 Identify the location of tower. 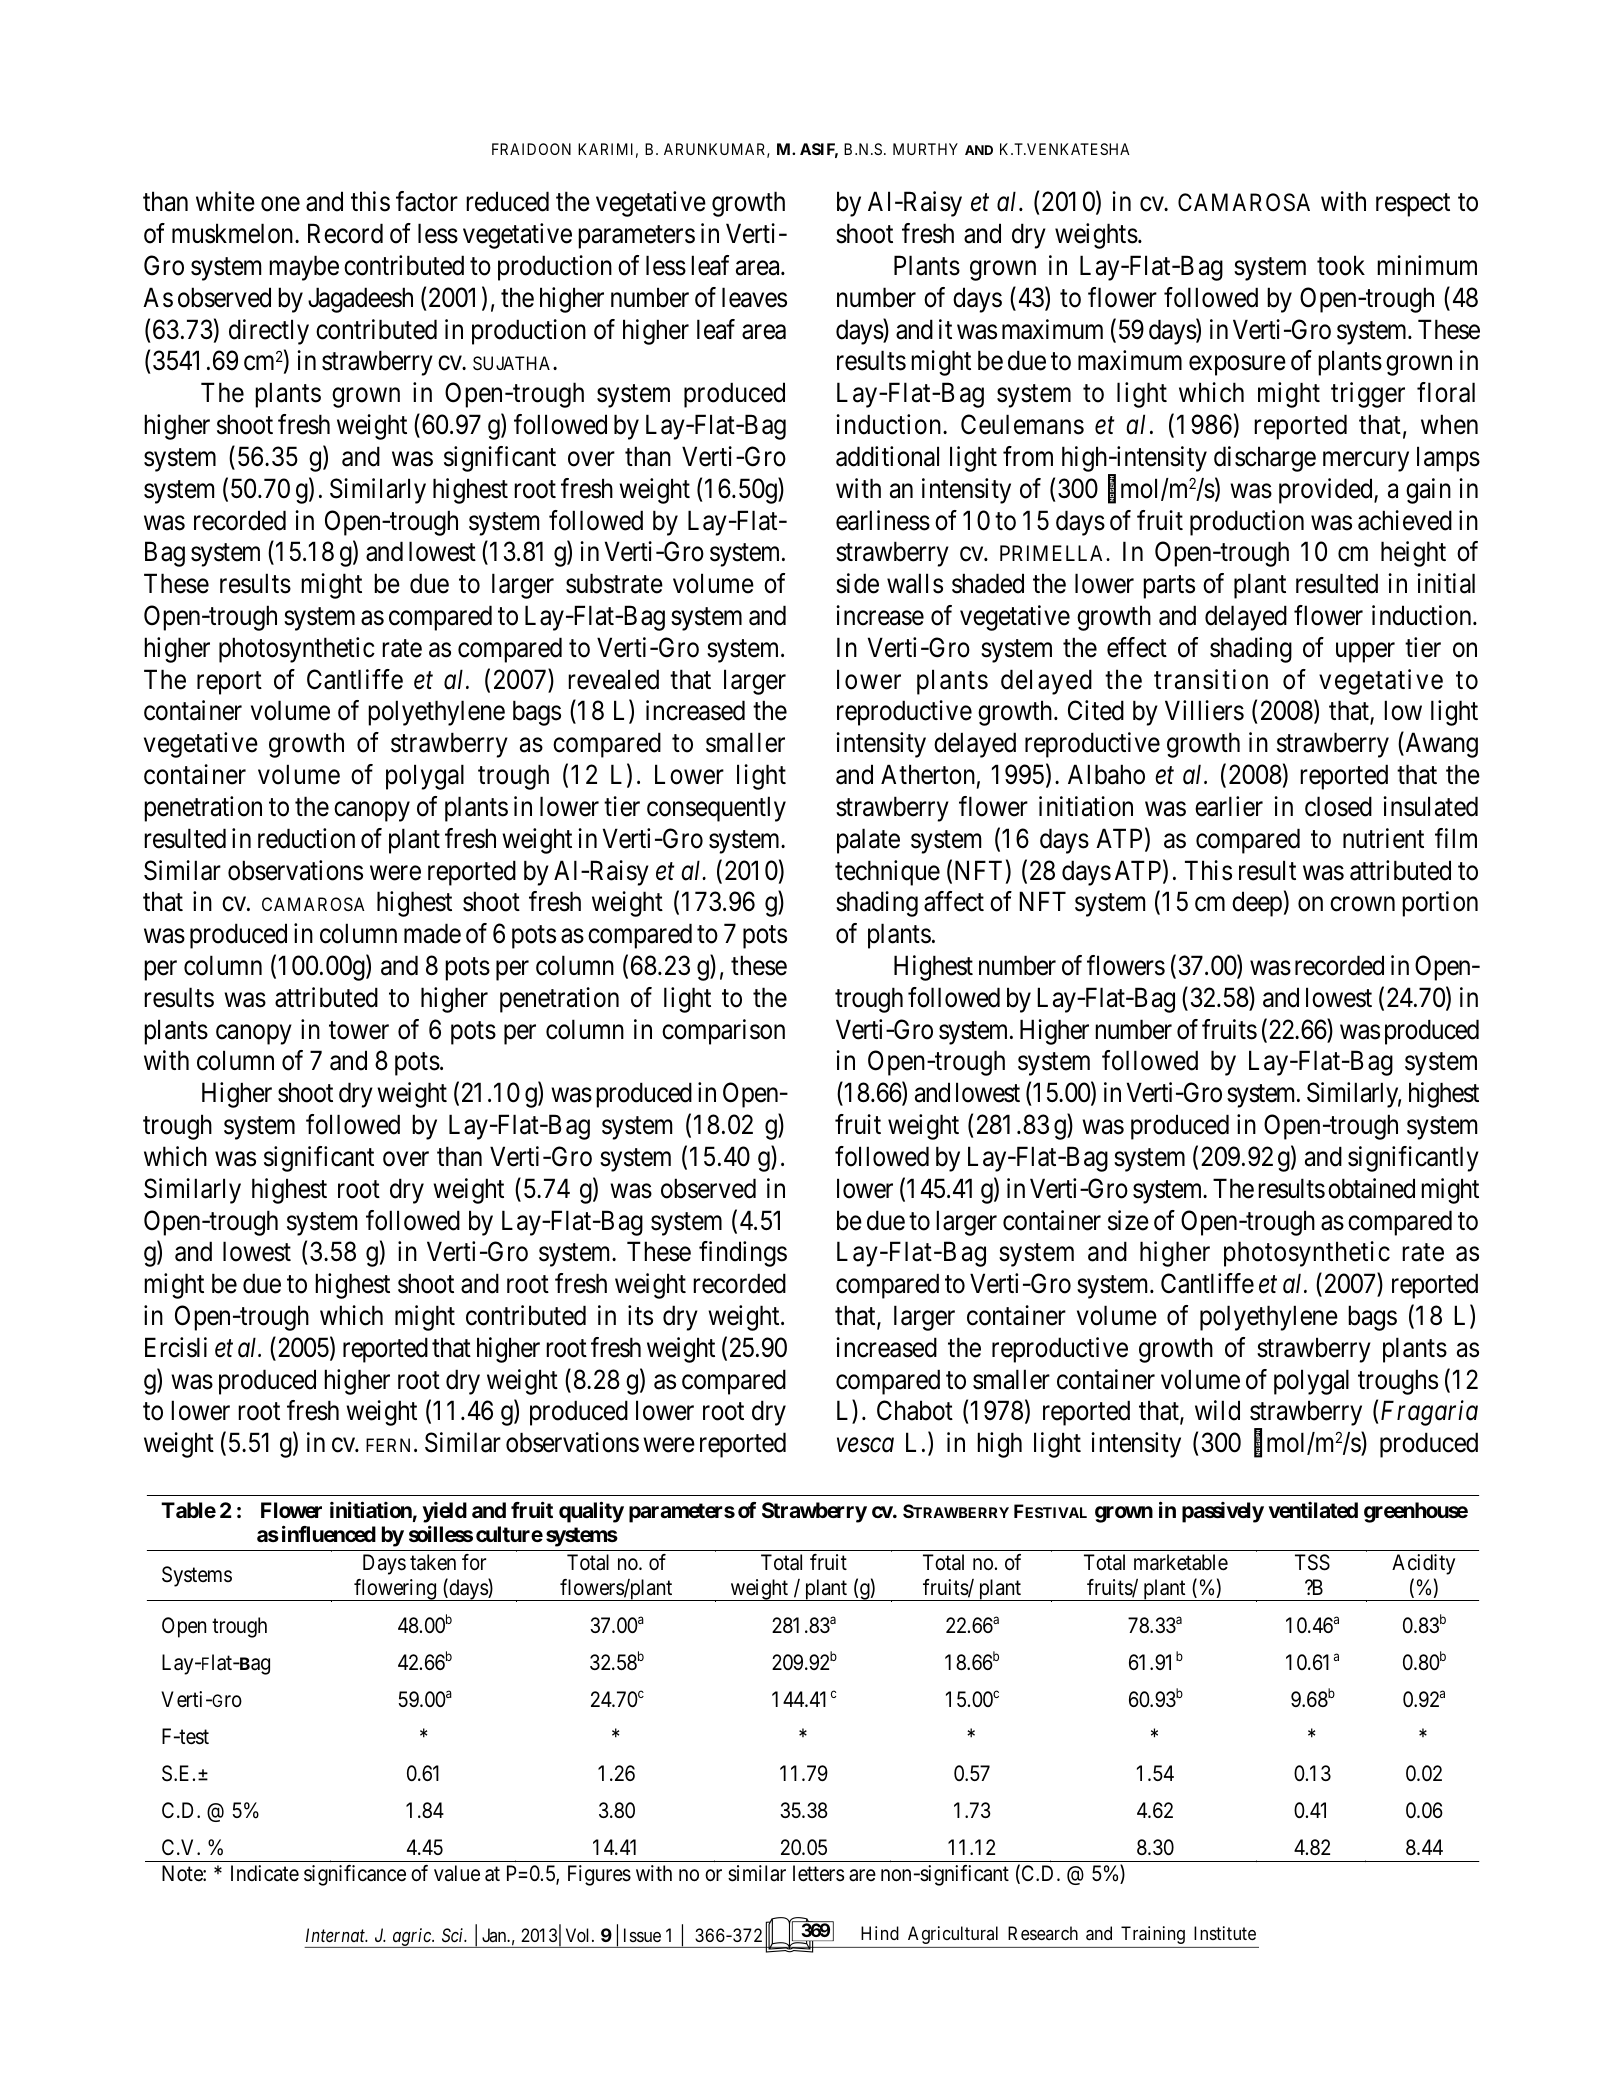
(359, 1030).
